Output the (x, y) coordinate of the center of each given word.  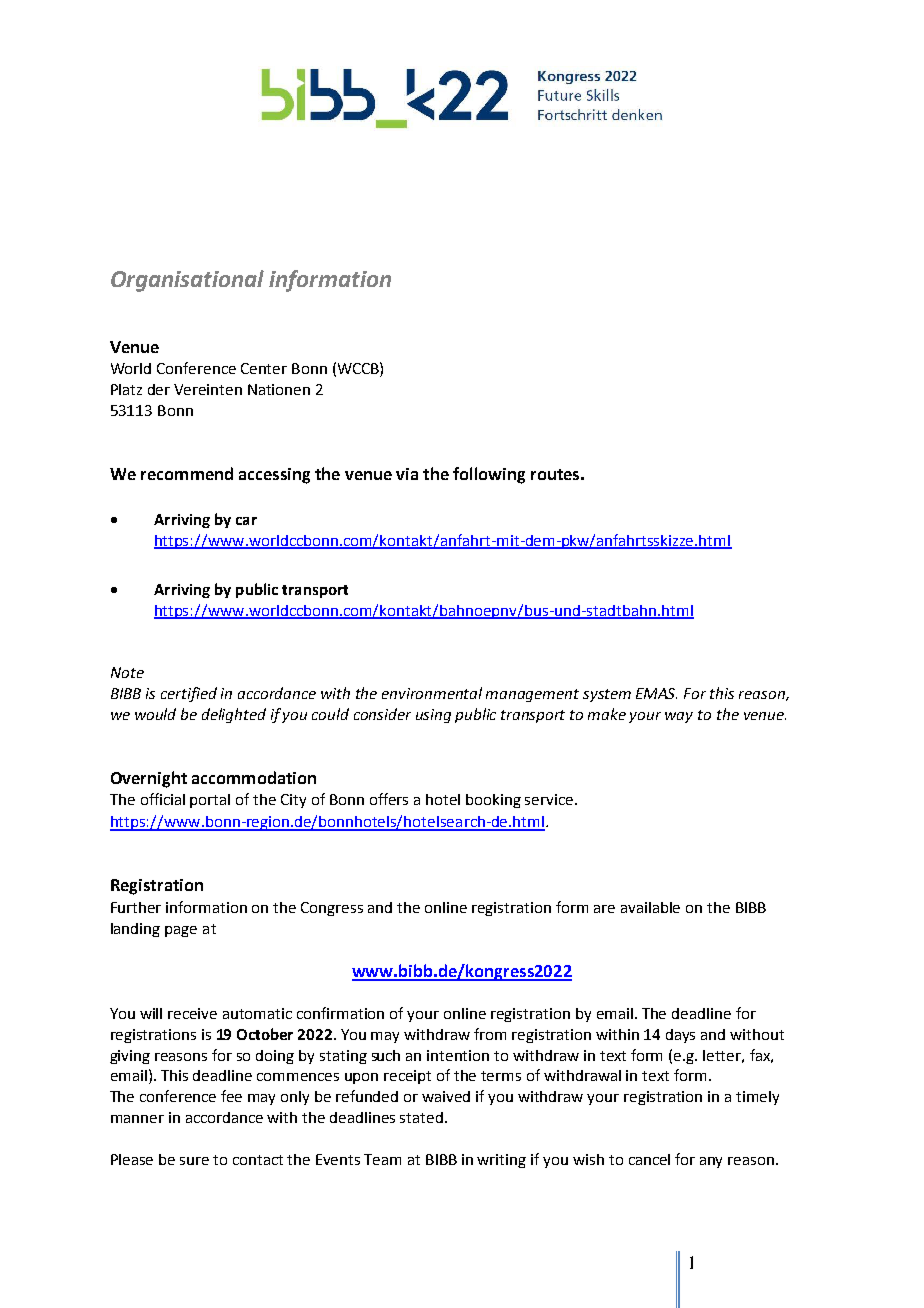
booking (493, 801)
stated (421, 1117)
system (607, 695)
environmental (432, 693)
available (650, 907)
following (489, 475)
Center (264, 368)
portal (210, 801)
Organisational (187, 281)
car (246, 521)
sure (194, 1161)
